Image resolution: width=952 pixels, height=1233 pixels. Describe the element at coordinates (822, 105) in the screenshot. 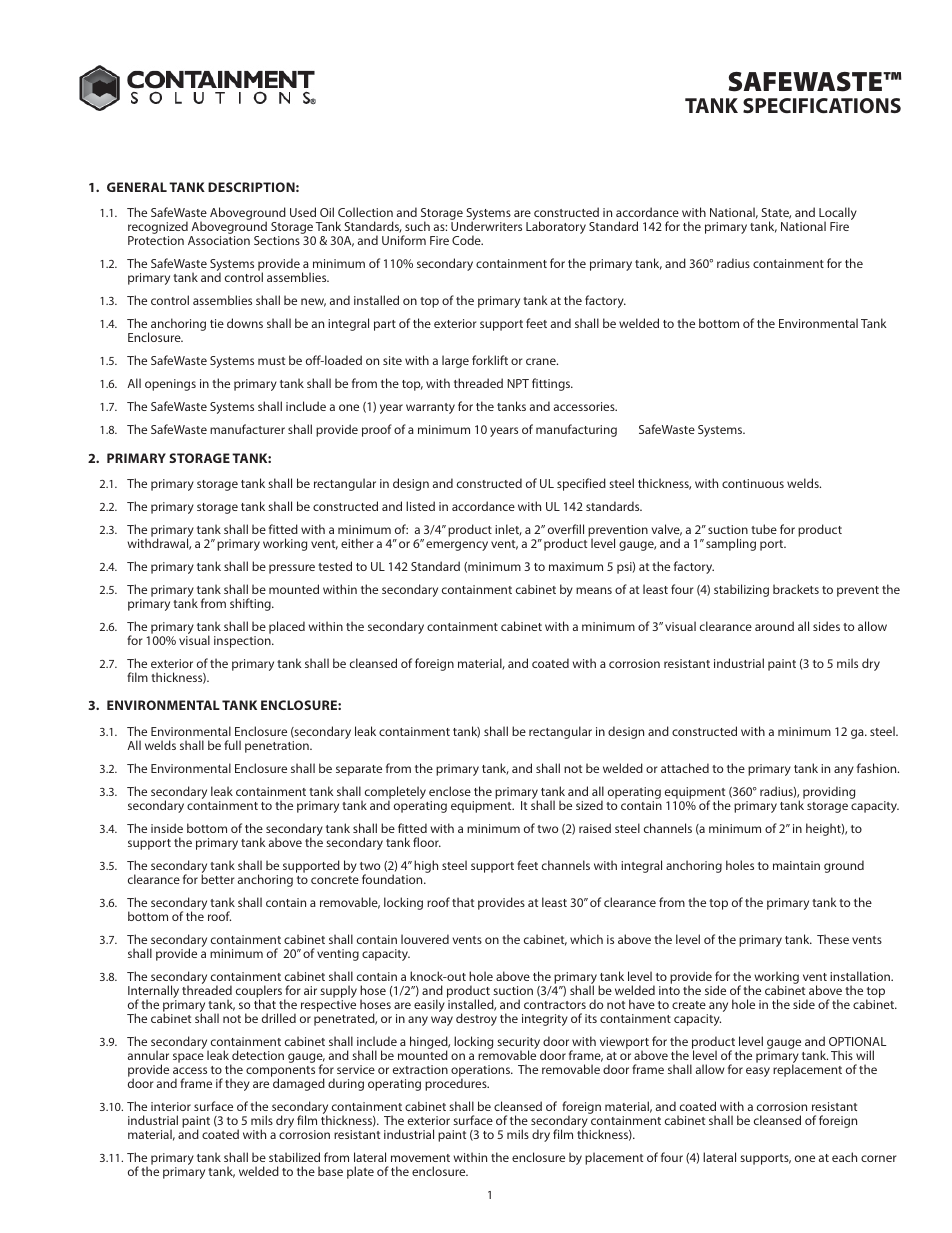

I see `SPECIFICATIONS` at that location.
